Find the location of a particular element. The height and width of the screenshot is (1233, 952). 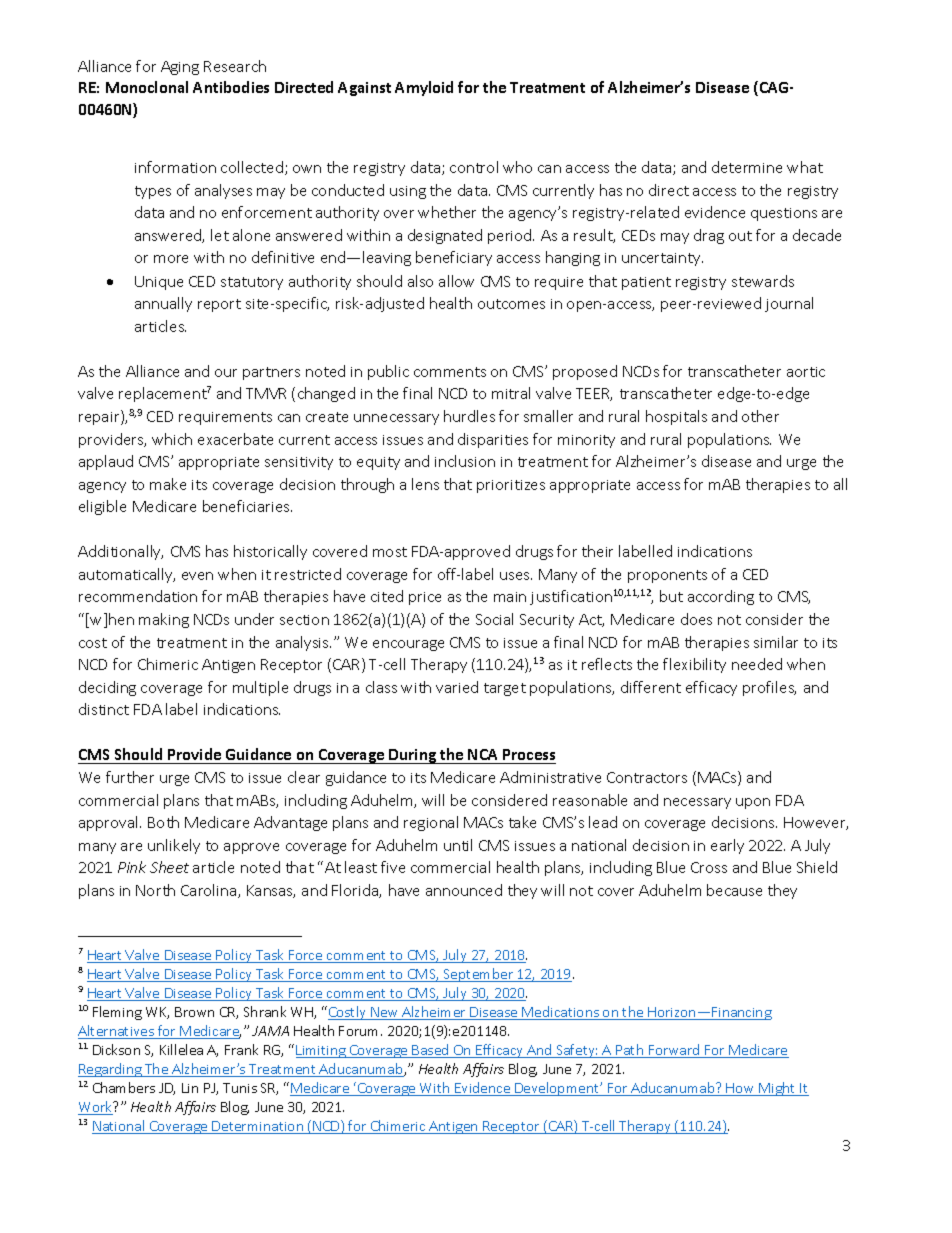

which is located at coordinates (172, 439).
